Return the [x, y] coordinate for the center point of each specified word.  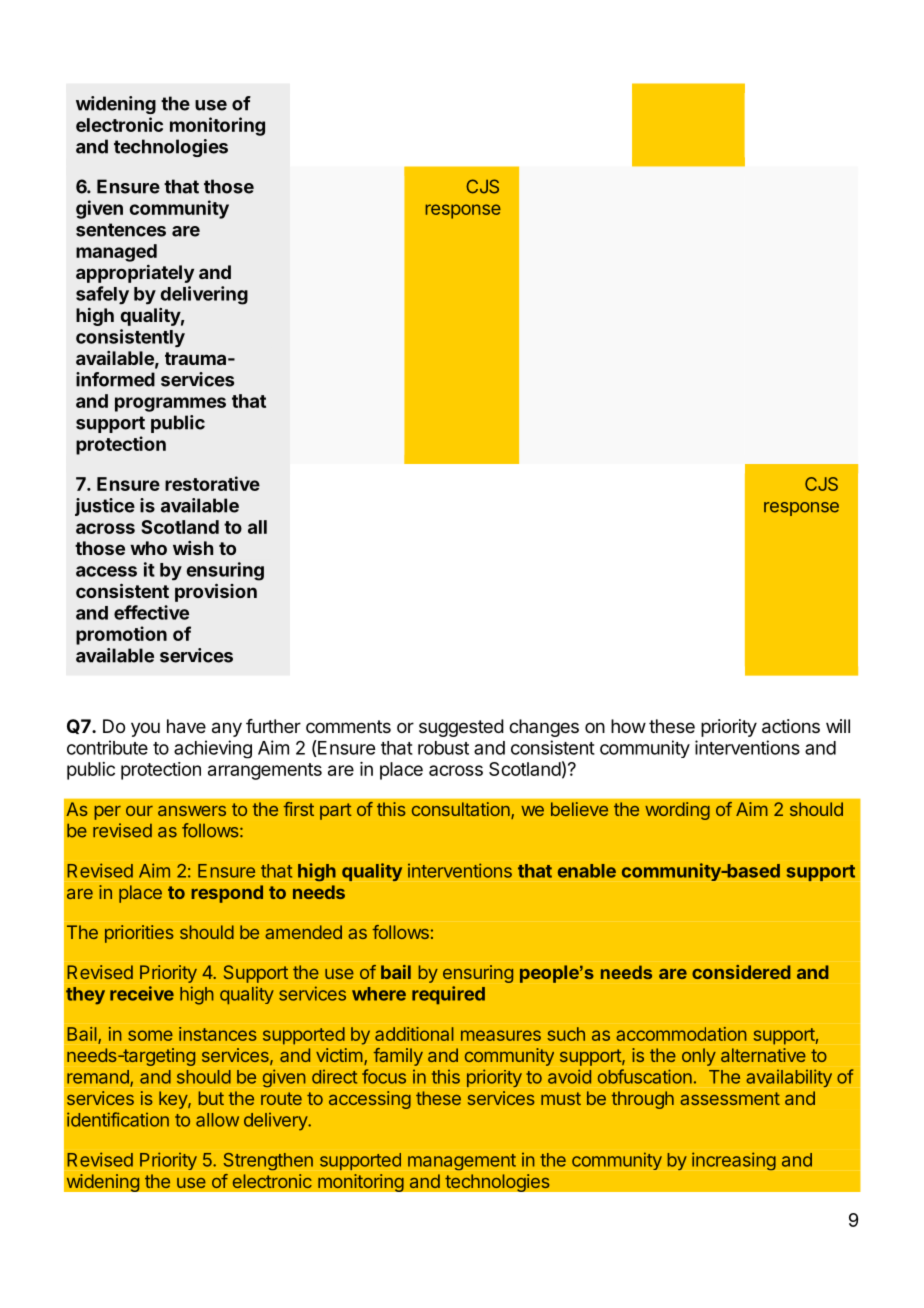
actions [791, 726]
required [448, 995]
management [462, 1162]
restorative [212, 483]
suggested [461, 728]
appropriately [135, 274]
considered [741, 972]
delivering [204, 295]
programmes [170, 404]
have [186, 726]
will [838, 726]
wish [193, 548]
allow [217, 1120]
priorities [139, 934]
